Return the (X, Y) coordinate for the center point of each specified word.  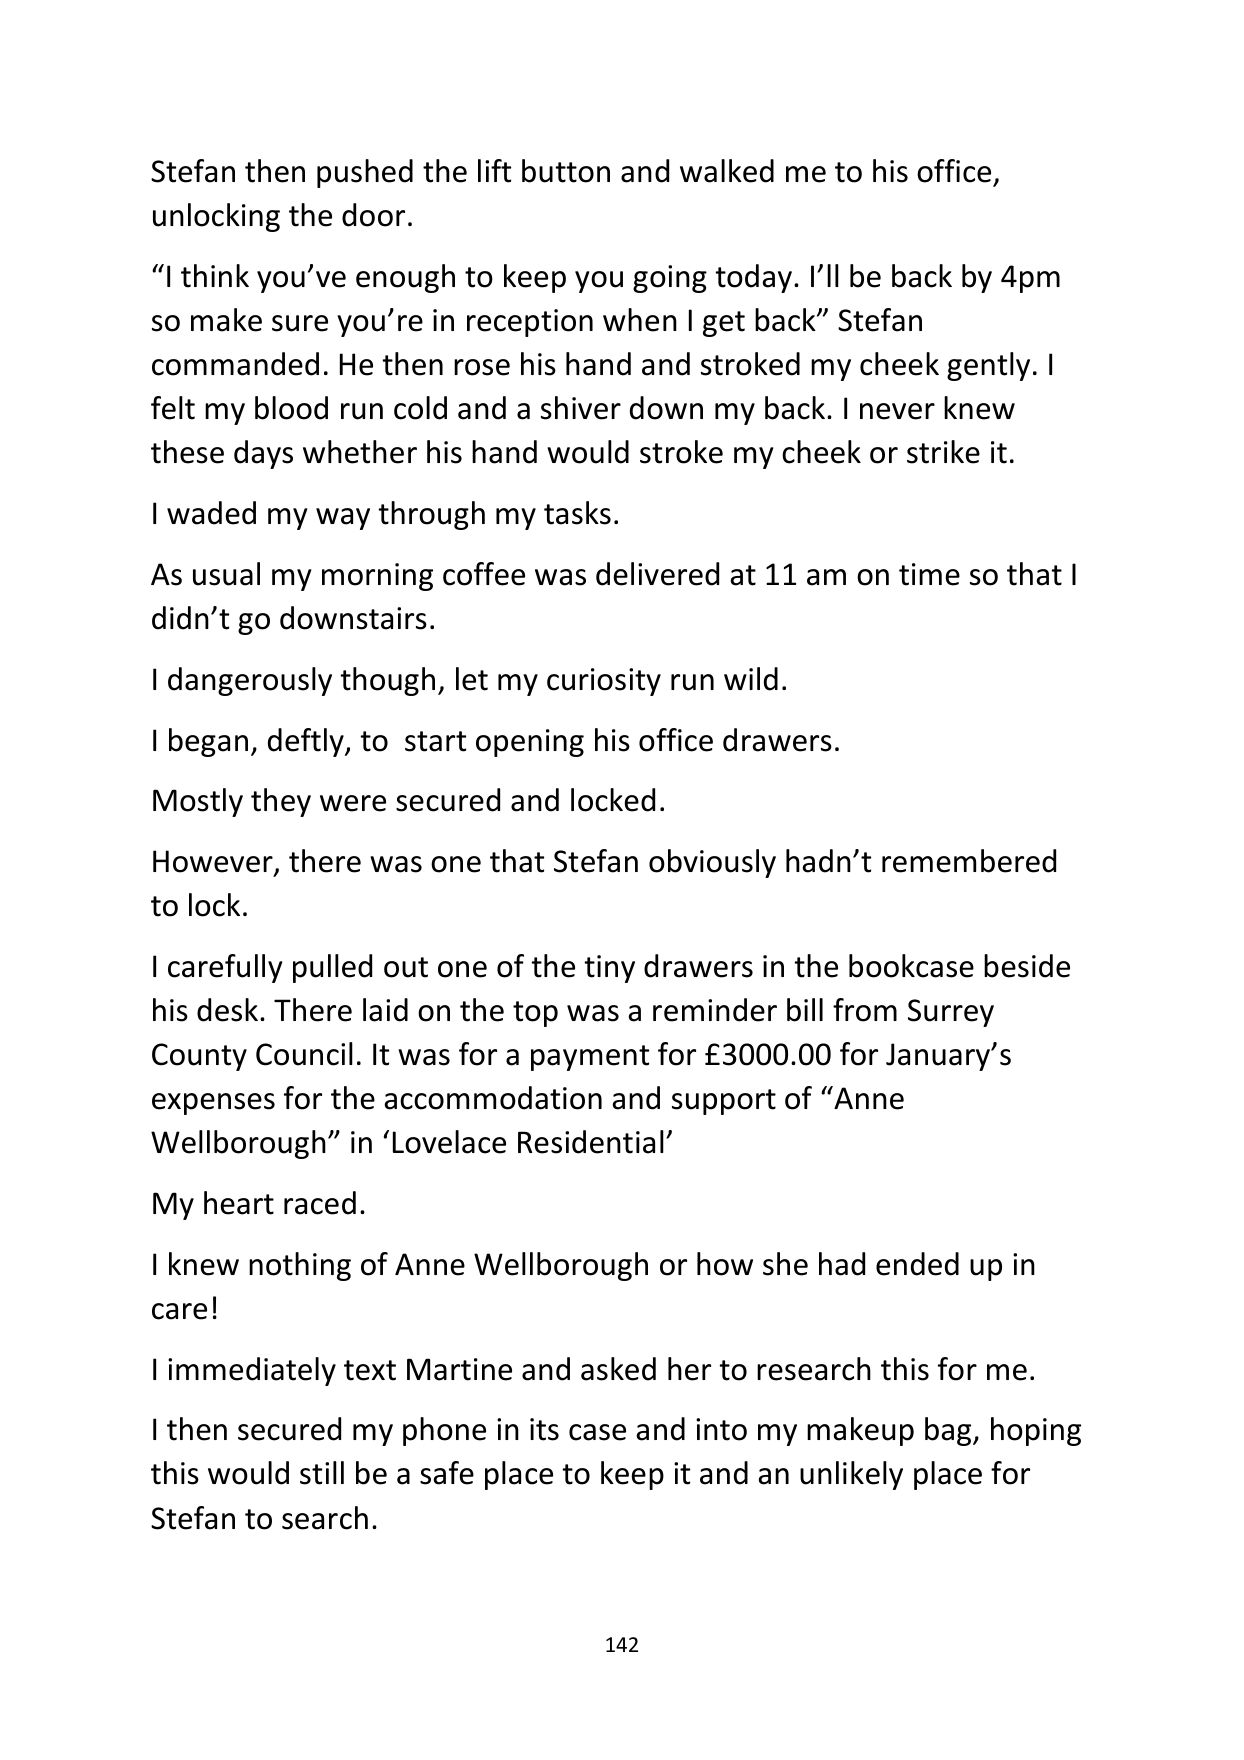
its (544, 1429)
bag (949, 1431)
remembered (969, 861)
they (281, 802)
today (754, 278)
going (670, 279)
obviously (712, 863)
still (322, 1473)
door (373, 215)
